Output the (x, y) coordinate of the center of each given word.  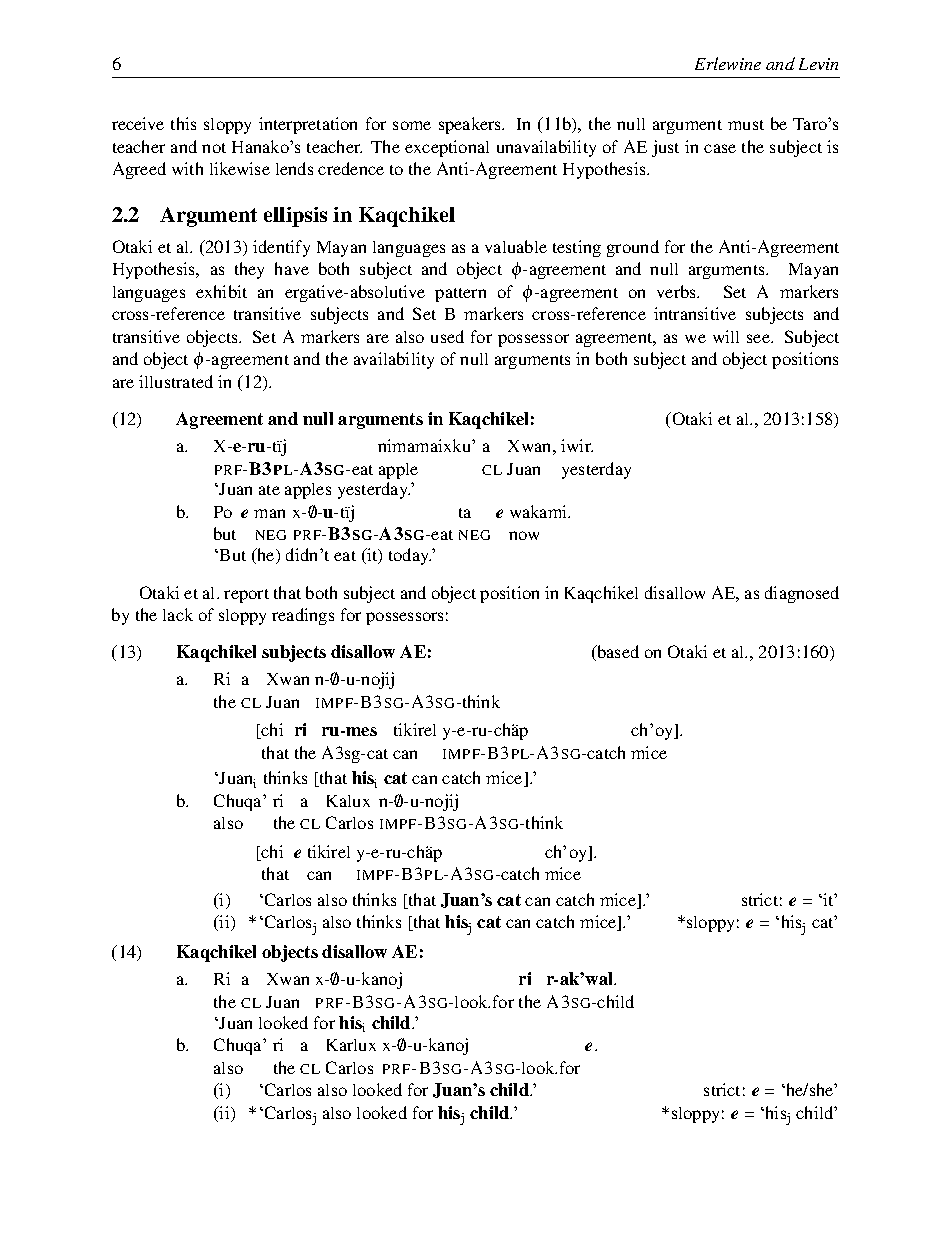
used (447, 336)
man (269, 513)
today (410, 556)
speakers (471, 125)
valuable (516, 246)
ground (633, 248)
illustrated (176, 381)
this (183, 123)
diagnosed (802, 594)
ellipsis (295, 217)
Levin (818, 64)
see (760, 338)
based (617, 653)
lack (178, 614)
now (524, 535)
